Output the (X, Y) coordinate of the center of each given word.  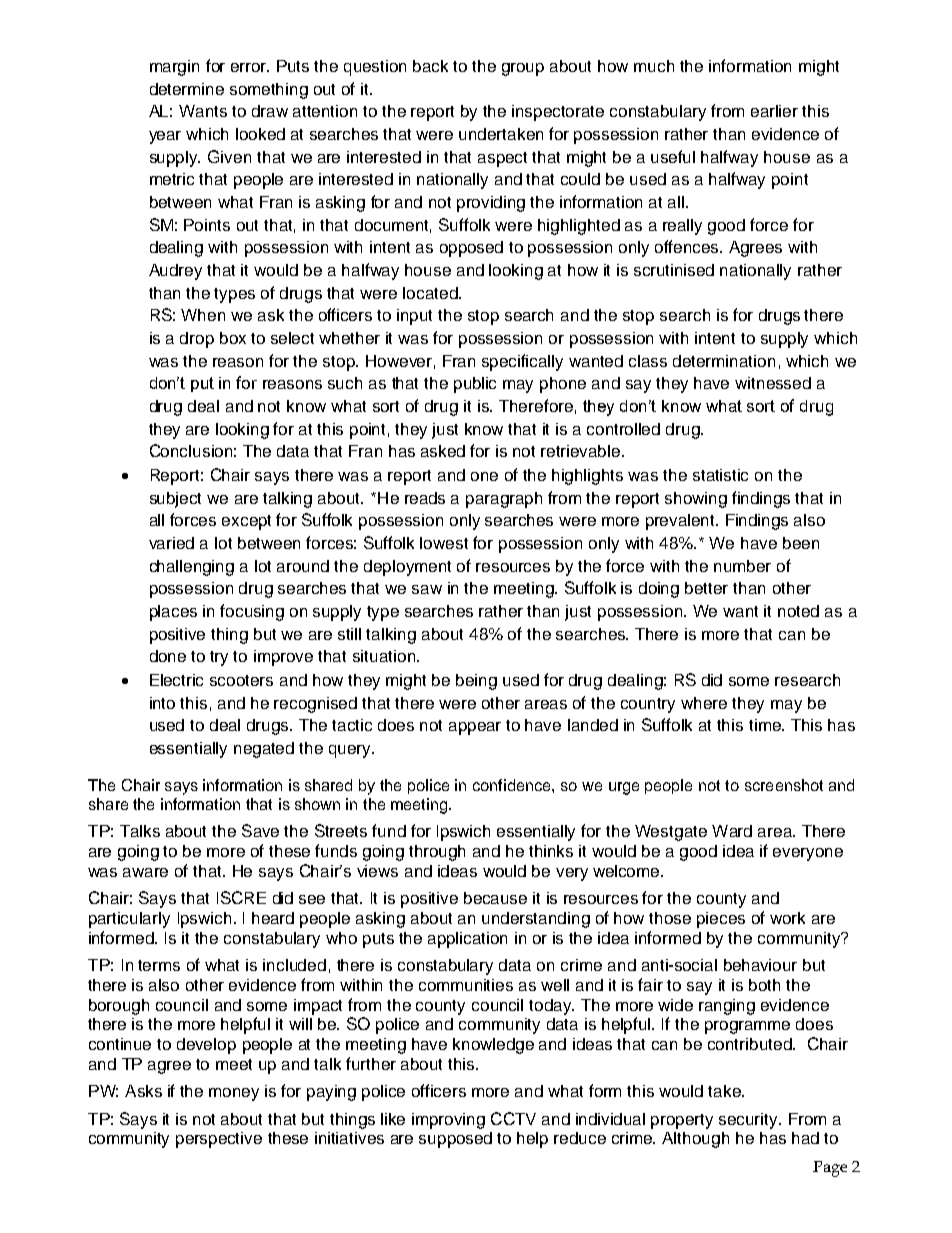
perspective (219, 1140)
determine (187, 89)
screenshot (784, 785)
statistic (720, 475)
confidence (513, 785)
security (749, 1121)
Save (260, 830)
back (430, 66)
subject (175, 500)
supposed (455, 1140)
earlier (774, 111)
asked (443, 451)
